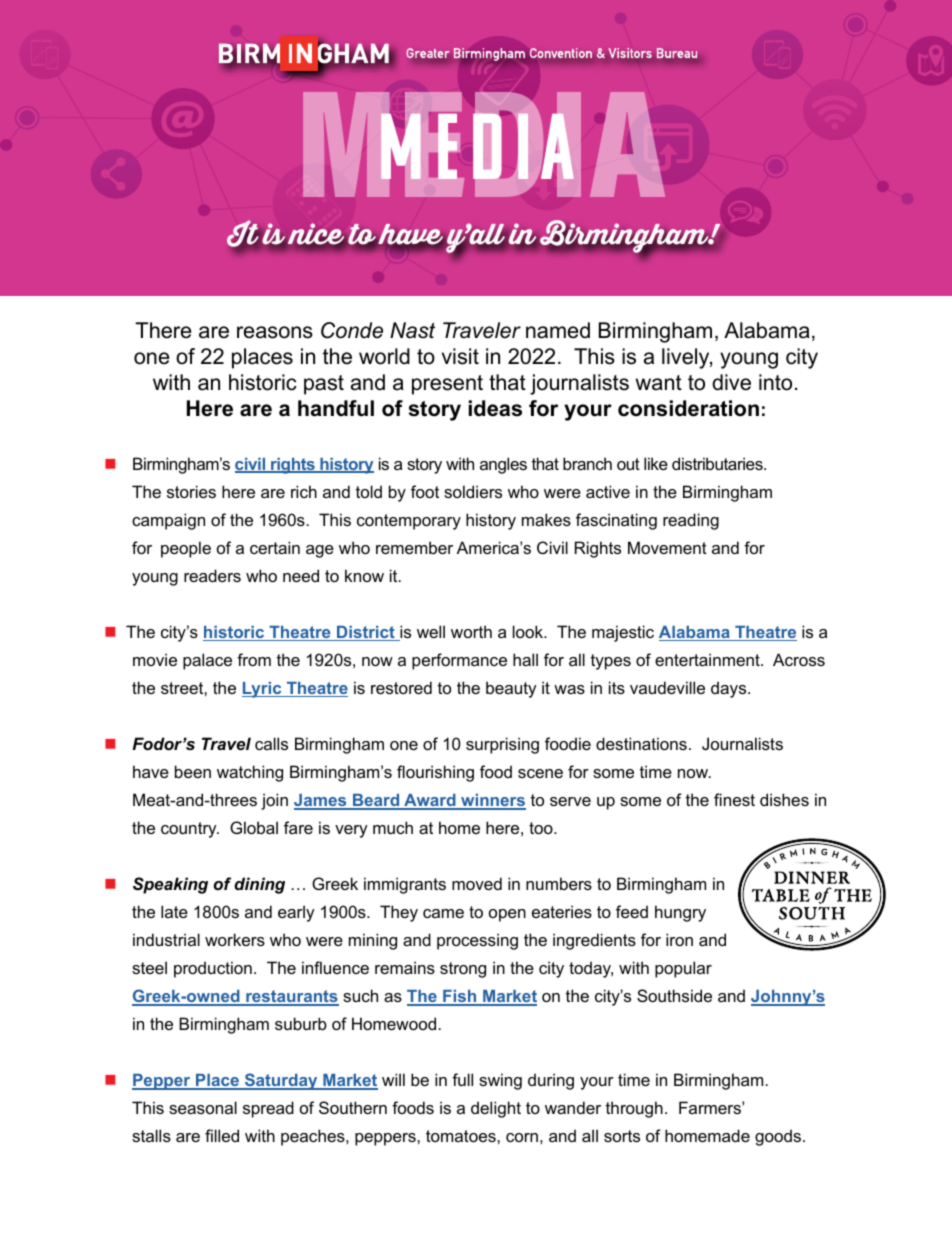  What do you see at coordinates (259, 885) in the page?
I see `dining` at bounding box center [259, 885].
